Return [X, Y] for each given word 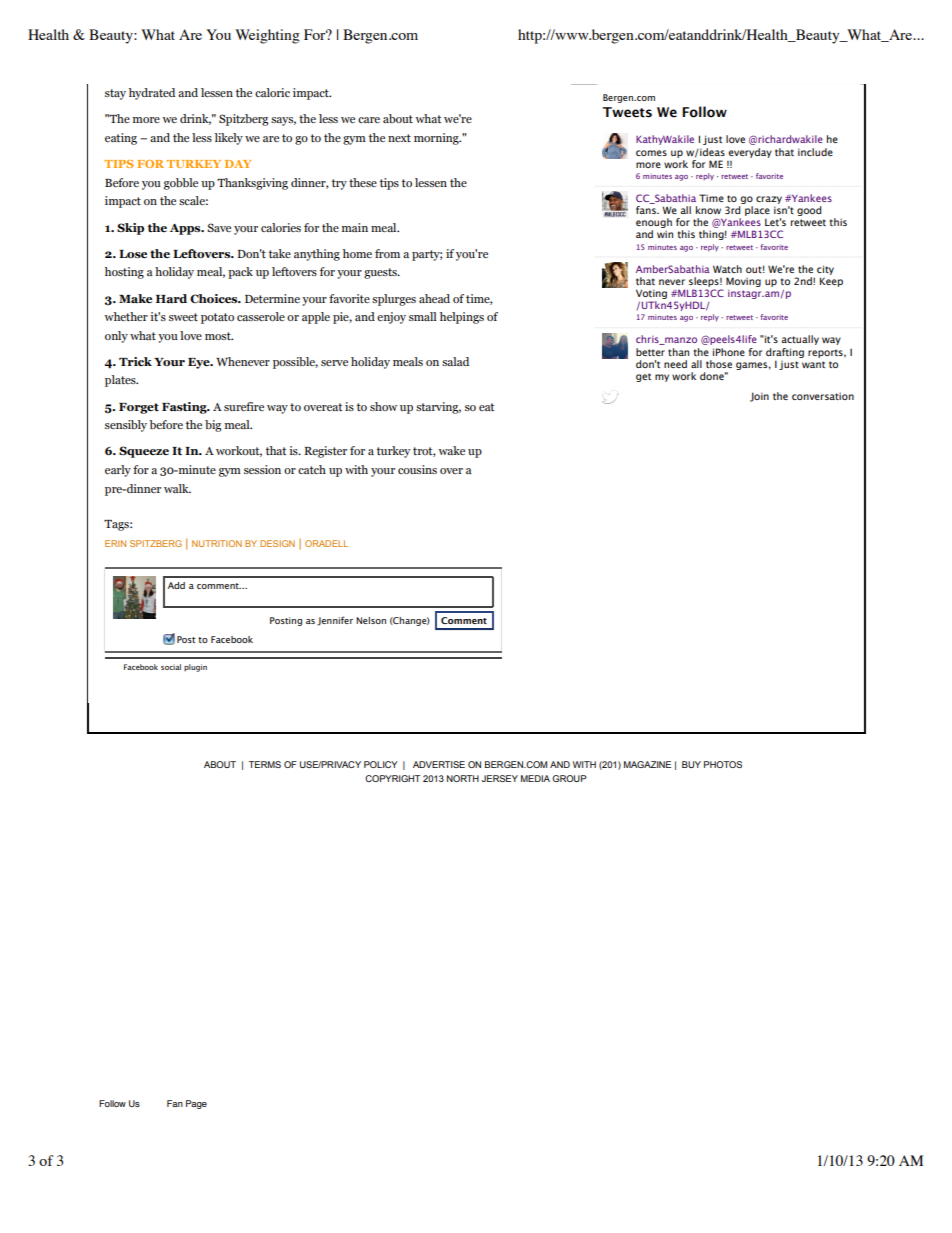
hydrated [152, 94]
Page [196, 1104]
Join [759, 397]
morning [437, 139]
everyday [750, 153]
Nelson [371, 620]
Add [176, 585]
